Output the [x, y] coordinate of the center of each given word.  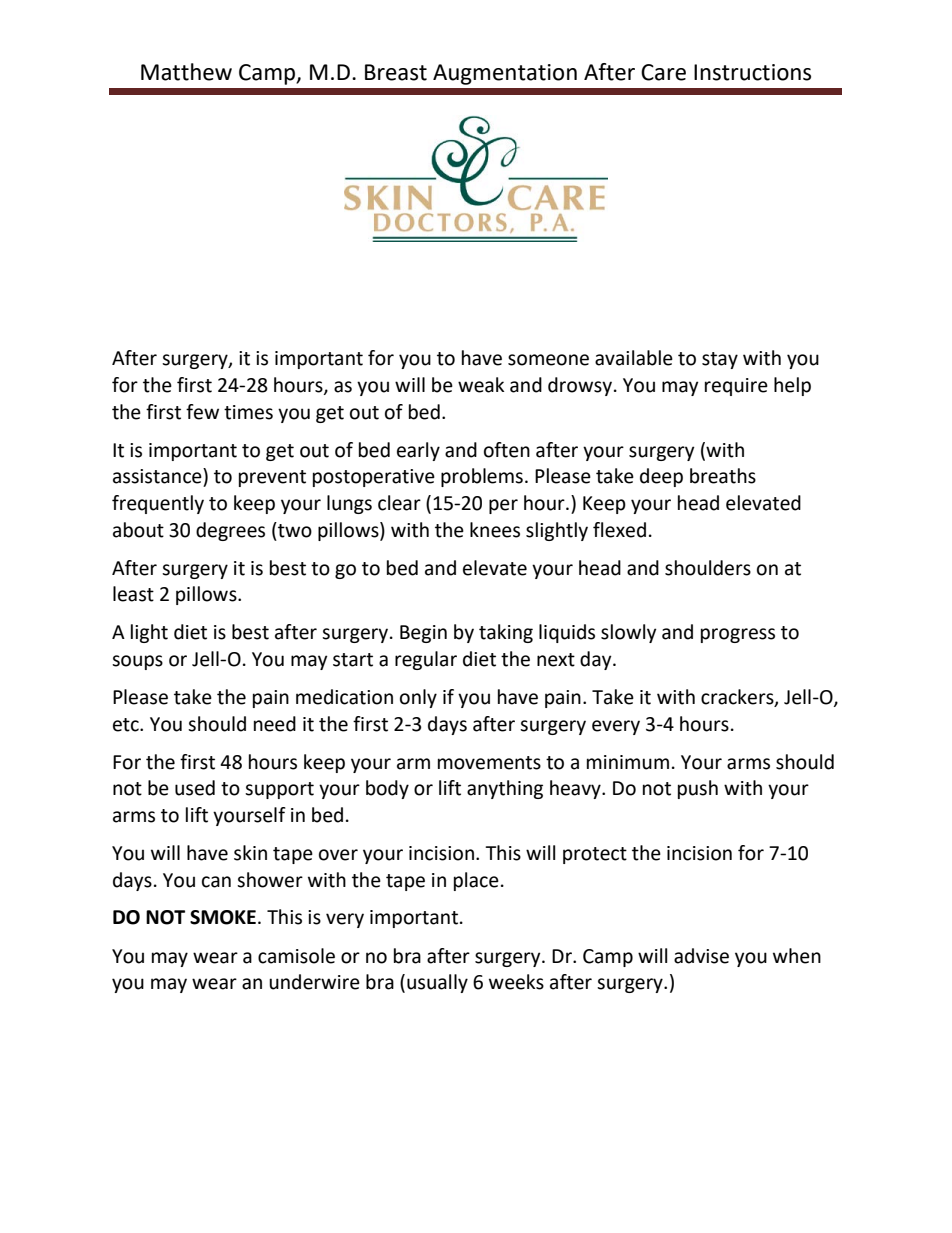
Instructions [752, 72]
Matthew [186, 72]
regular [426, 660]
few [202, 412]
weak [481, 385]
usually [437, 983]
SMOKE [223, 917]
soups [137, 662]
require [736, 387]
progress [738, 635]
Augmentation [505, 74]
